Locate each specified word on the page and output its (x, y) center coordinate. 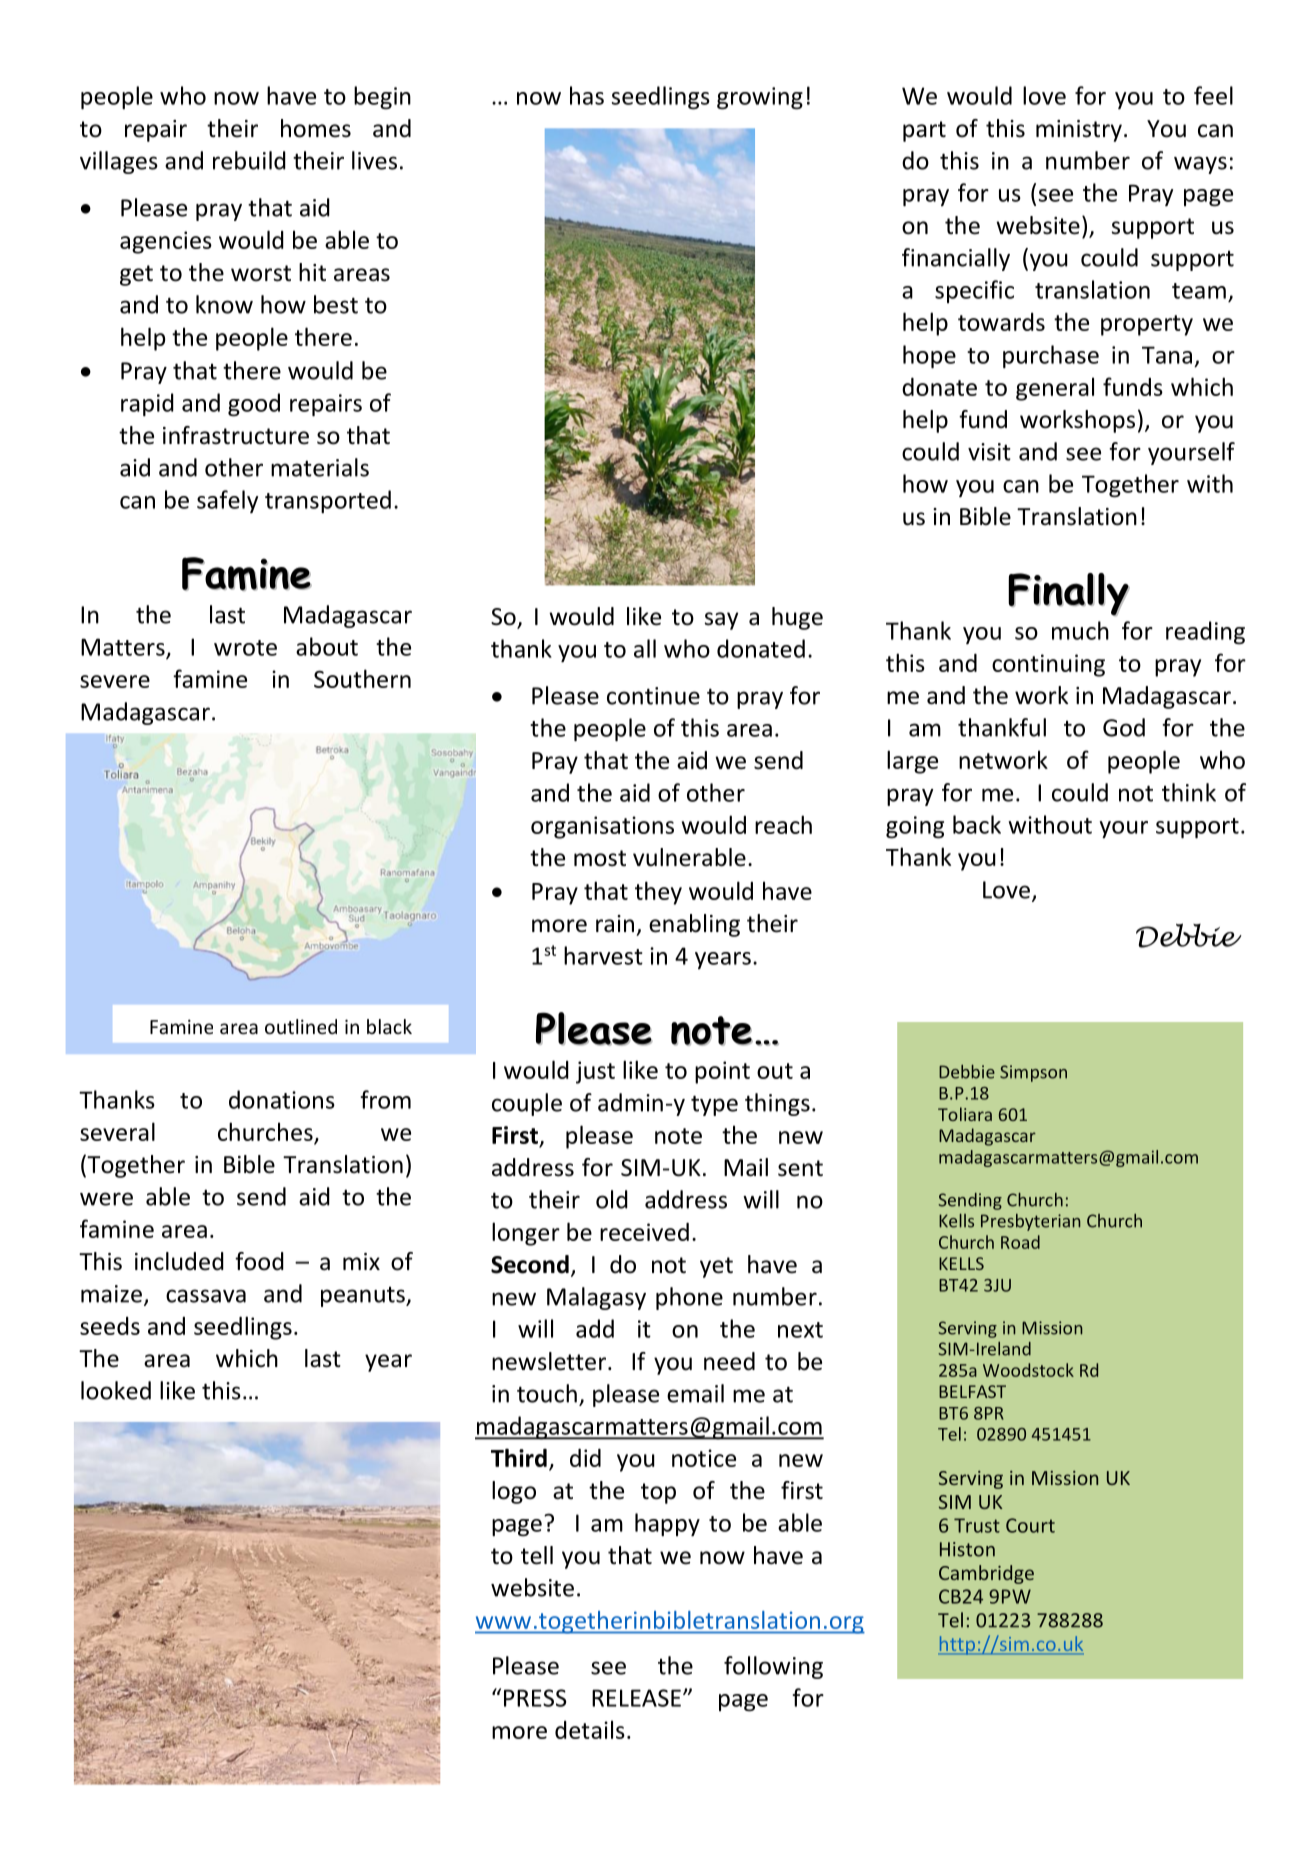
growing (760, 98)
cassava (206, 1296)
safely (227, 501)
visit (989, 452)
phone (689, 1298)
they (658, 893)
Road (1020, 1242)
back (977, 824)
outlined (301, 1026)
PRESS (535, 1698)
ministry (1079, 131)
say (721, 621)
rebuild (249, 160)
